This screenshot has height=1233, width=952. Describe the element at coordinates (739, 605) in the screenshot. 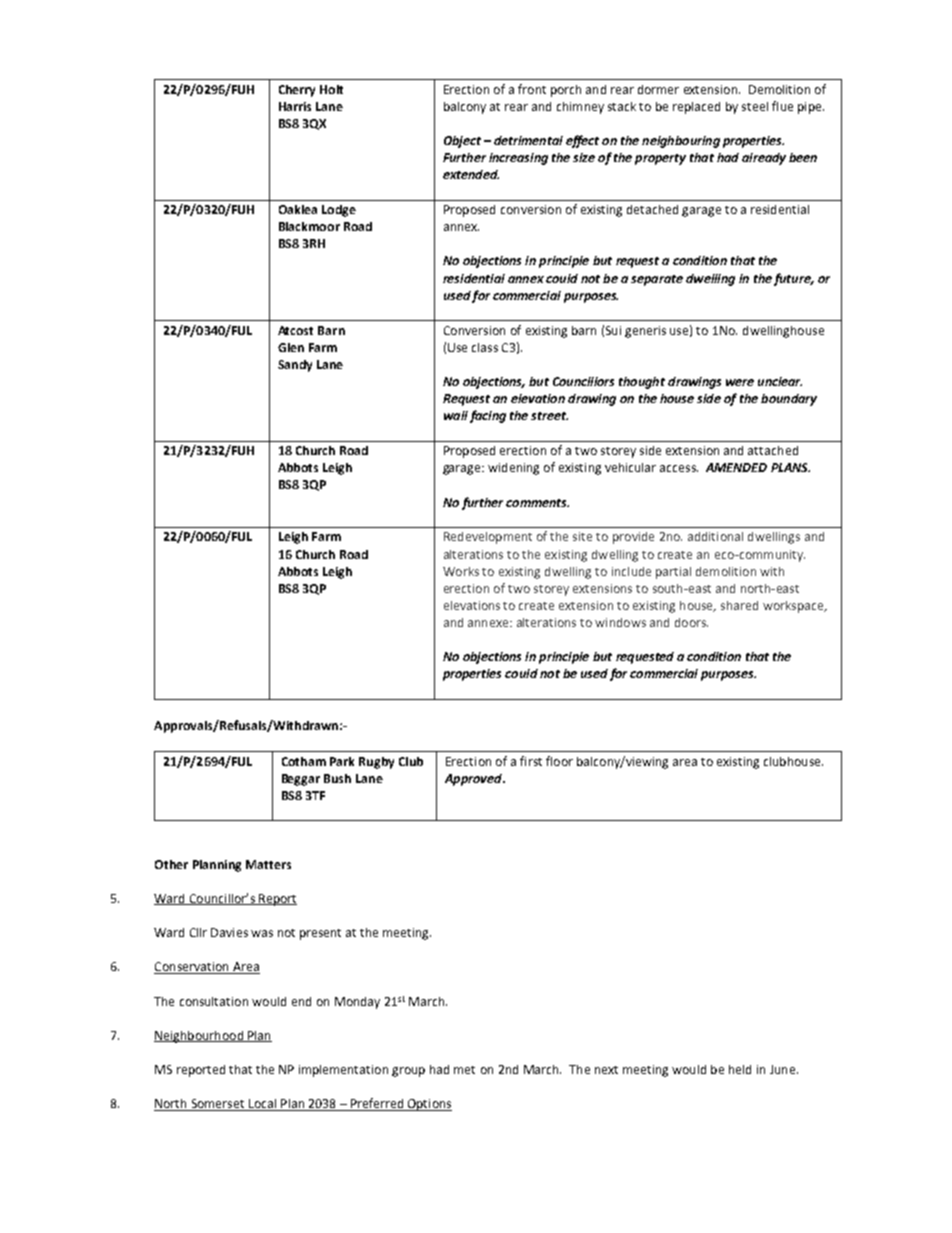

I see `shared` at that location.
